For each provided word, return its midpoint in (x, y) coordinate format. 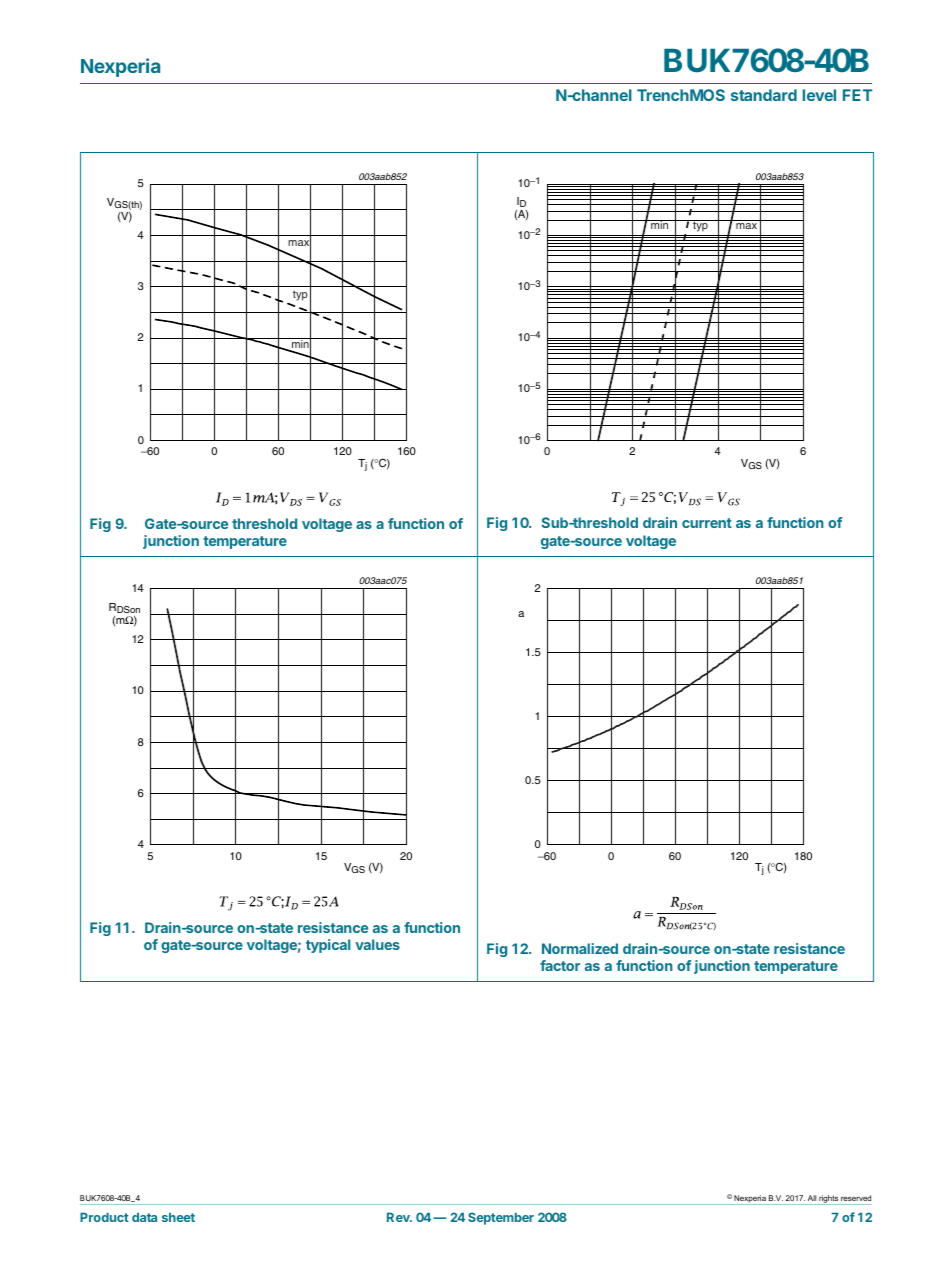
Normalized (580, 948)
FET (858, 95)
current (707, 523)
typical (328, 946)
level (819, 95)
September (501, 1218)
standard (764, 95)
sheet (178, 1217)
